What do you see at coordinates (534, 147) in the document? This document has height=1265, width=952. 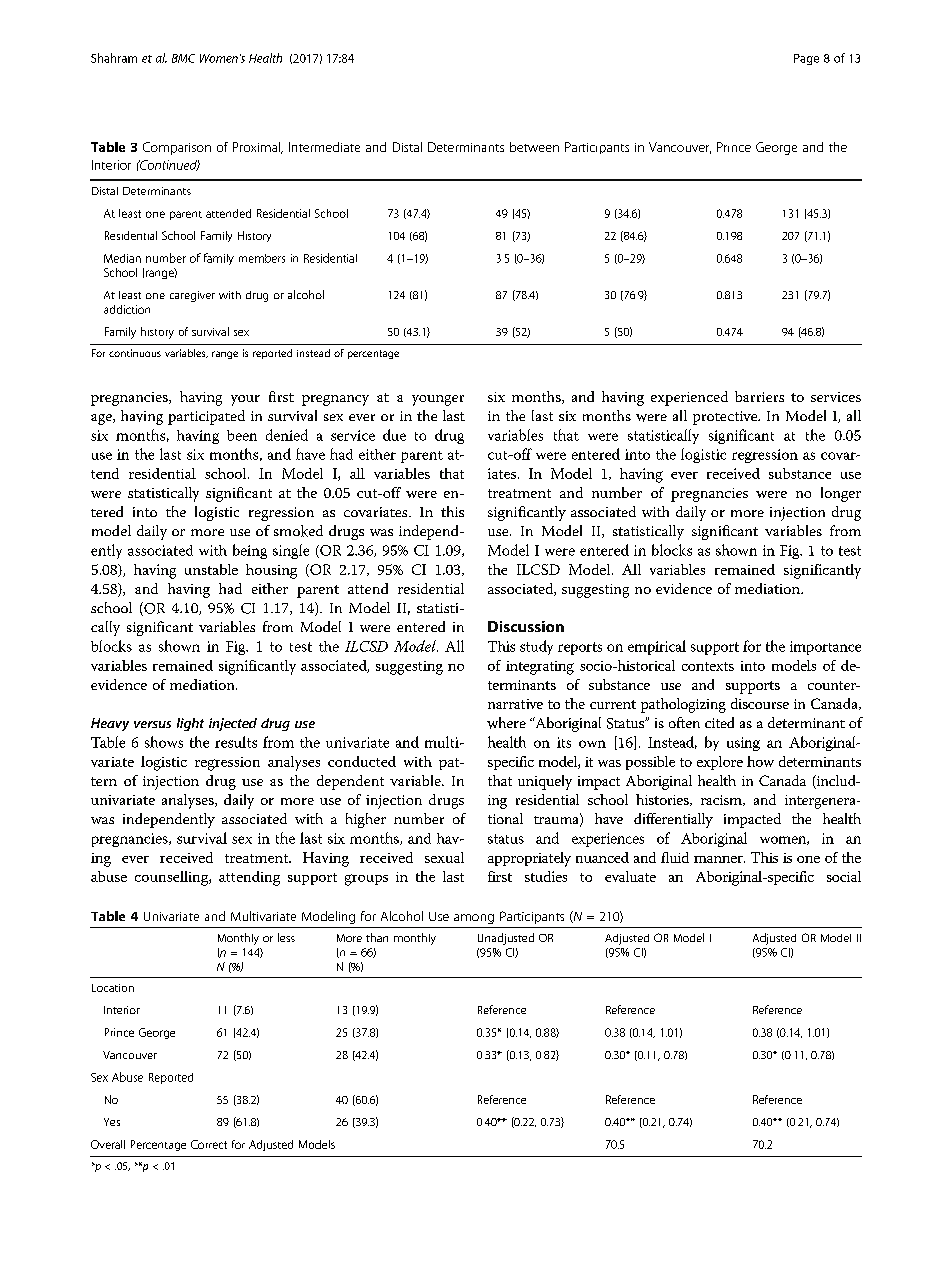 I see `between` at bounding box center [534, 147].
